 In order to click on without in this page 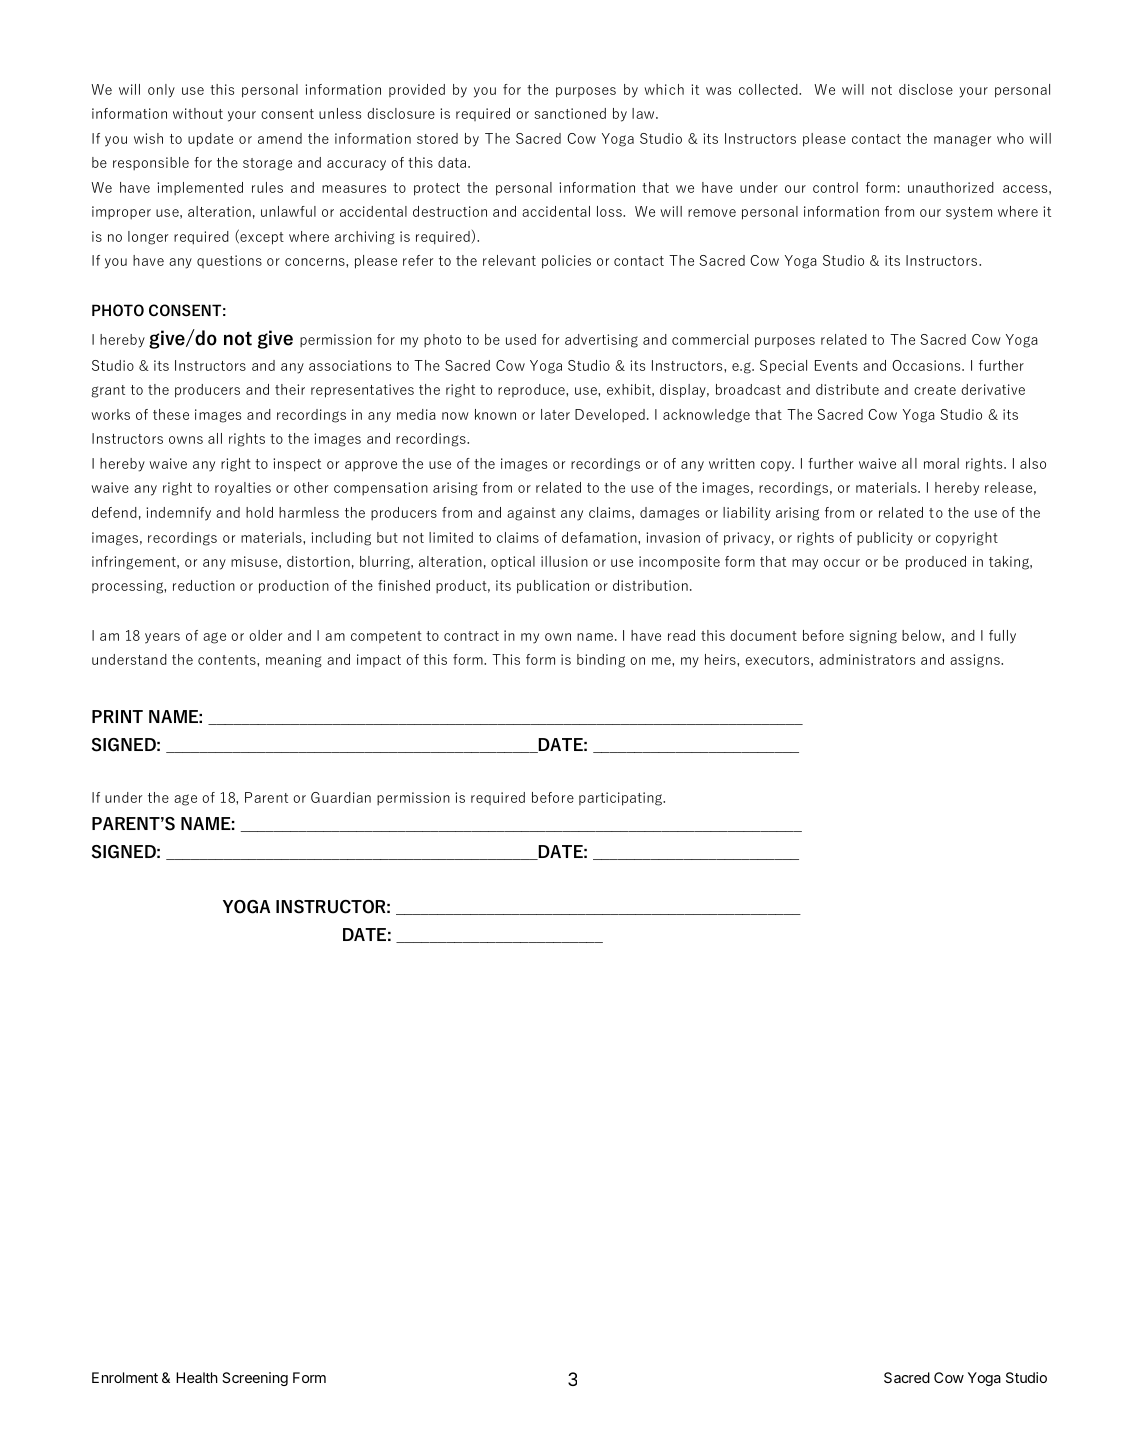, I will do `click(198, 113)`.
